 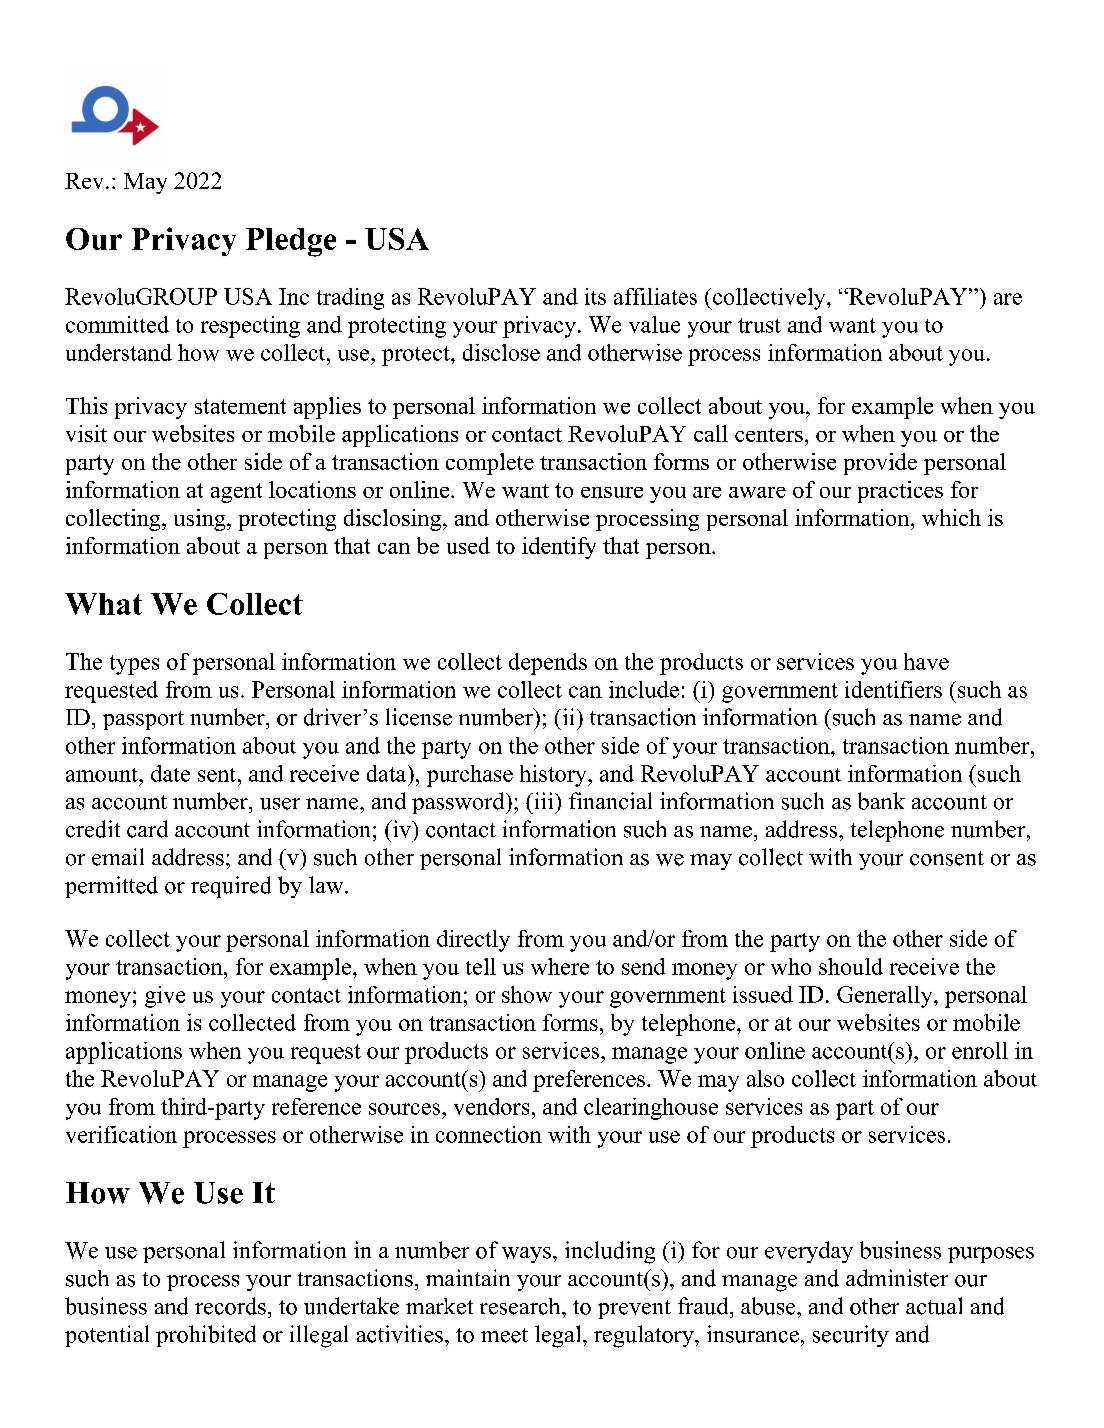 What do you see at coordinates (851, 966) in the screenshot?
I see `should` at bounding box center [851, 966].
